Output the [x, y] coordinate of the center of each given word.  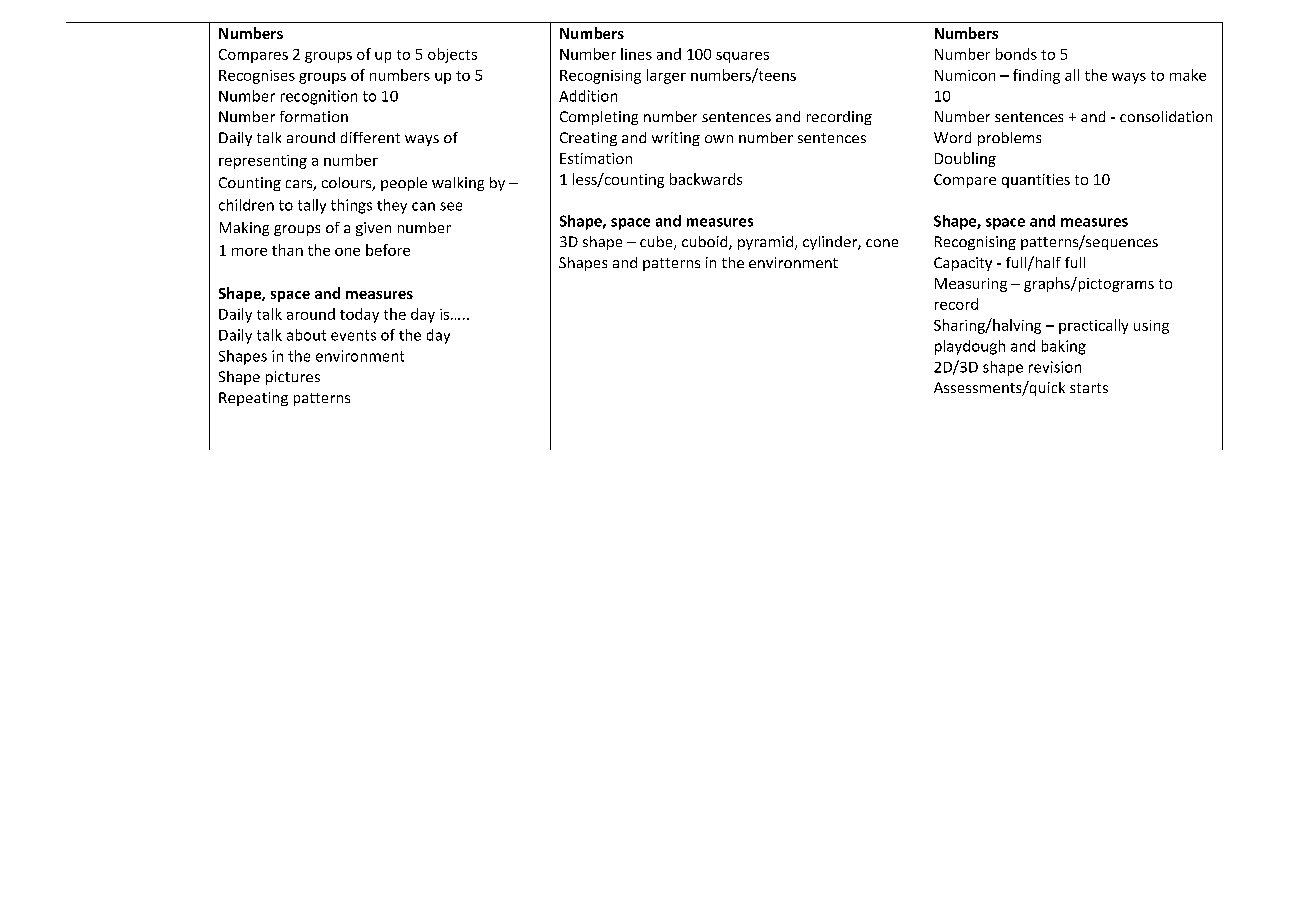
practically [1093, 326]
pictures [293, 378]
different [370, 137]
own [719, 139]
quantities [1036, 181]
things [351, 206]
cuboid [706, 243]
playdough [970, 347]
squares [742, 57]
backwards [706, 179]
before [388, 250]
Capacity [963, 264]
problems [1009, 139]
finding [1036, 76]
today [359, 315]
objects [452, 55]
